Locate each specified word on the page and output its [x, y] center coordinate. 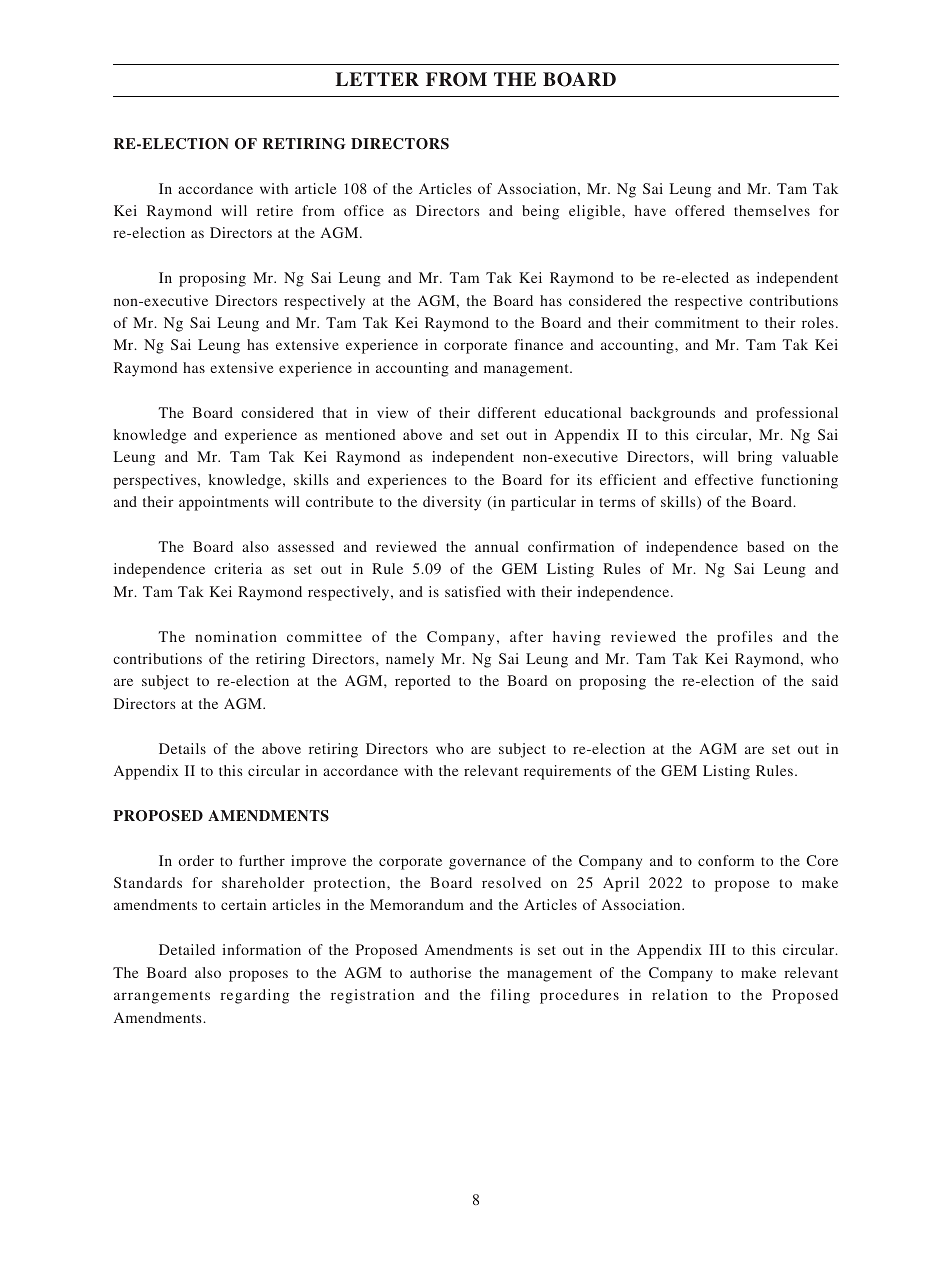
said [825, 680]
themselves [772, 210]
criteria [238, 568]
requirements [567, 772]
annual [497, 546]
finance [539, 344]
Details [182, 748]
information [261, 949]
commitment [697, 322]
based [766, 546]
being [540, 212]
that [335, 412]
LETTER [377, 79]
